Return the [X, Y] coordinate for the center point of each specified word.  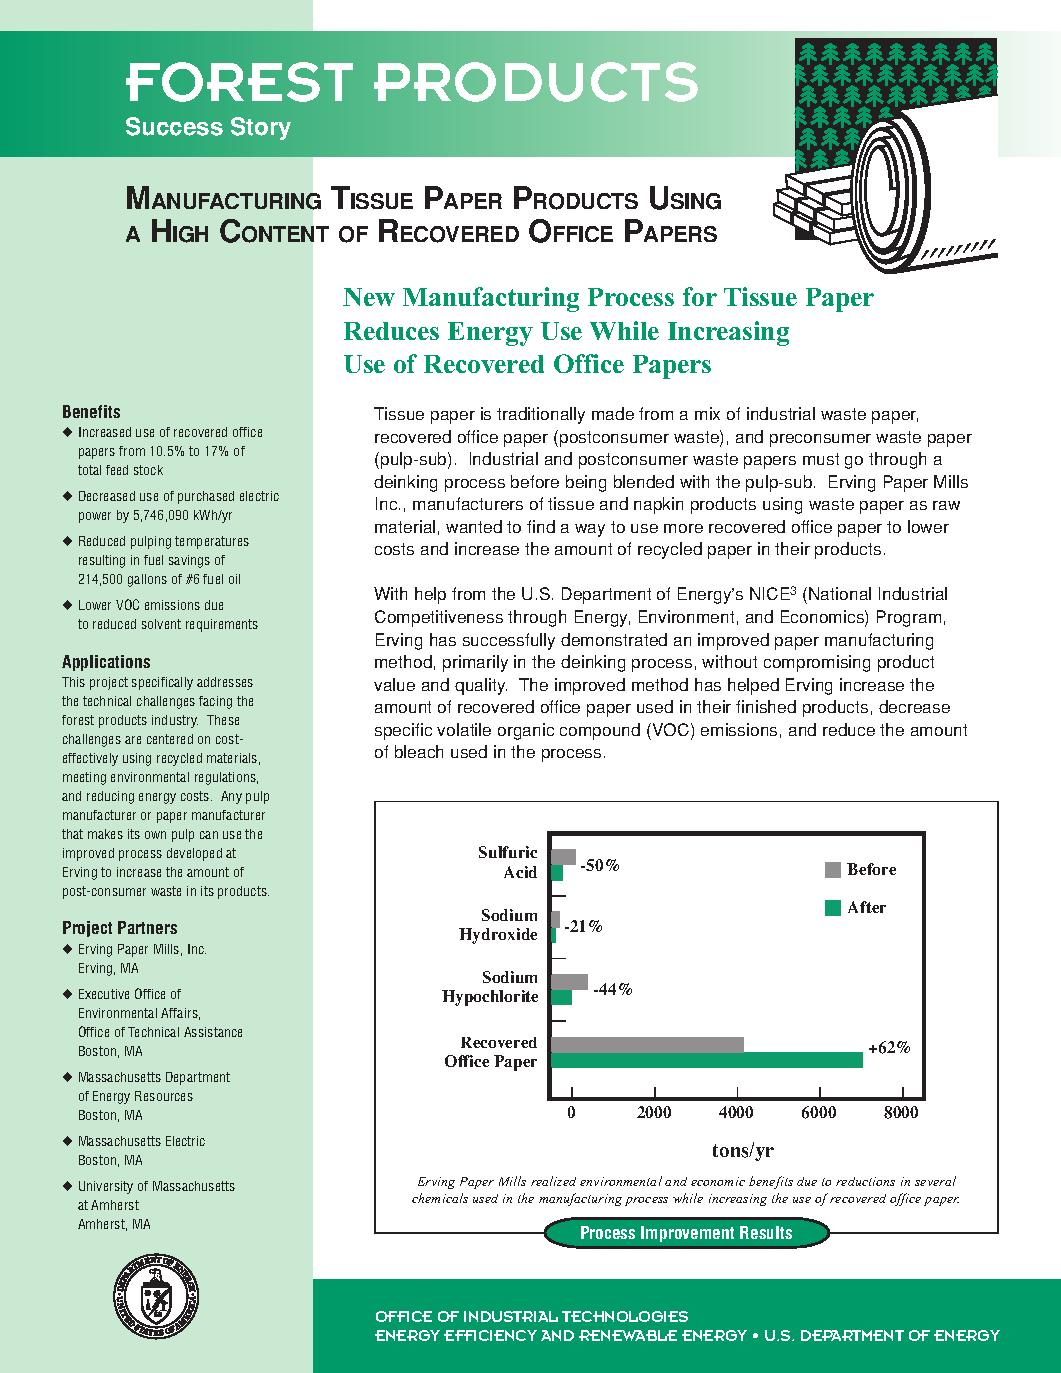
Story [261, 128]
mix [707, 413]
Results [766, 1232]
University [106, 1187]
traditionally [541, 415]
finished [766, 706]
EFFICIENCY [490, 1335]
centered [170, 739]
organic [526, 731]
